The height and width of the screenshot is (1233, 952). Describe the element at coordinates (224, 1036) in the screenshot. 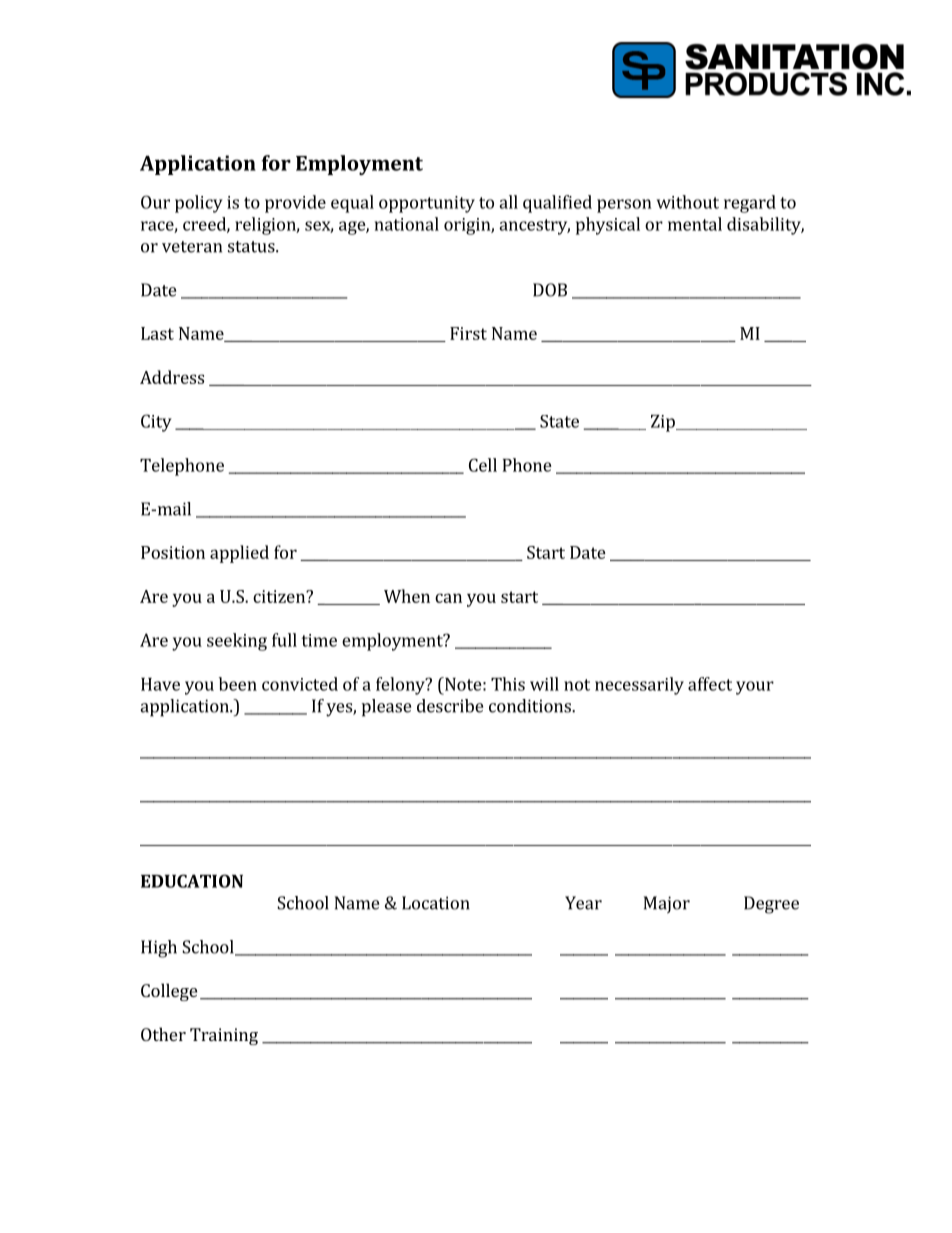

I see `Training` at that location.
